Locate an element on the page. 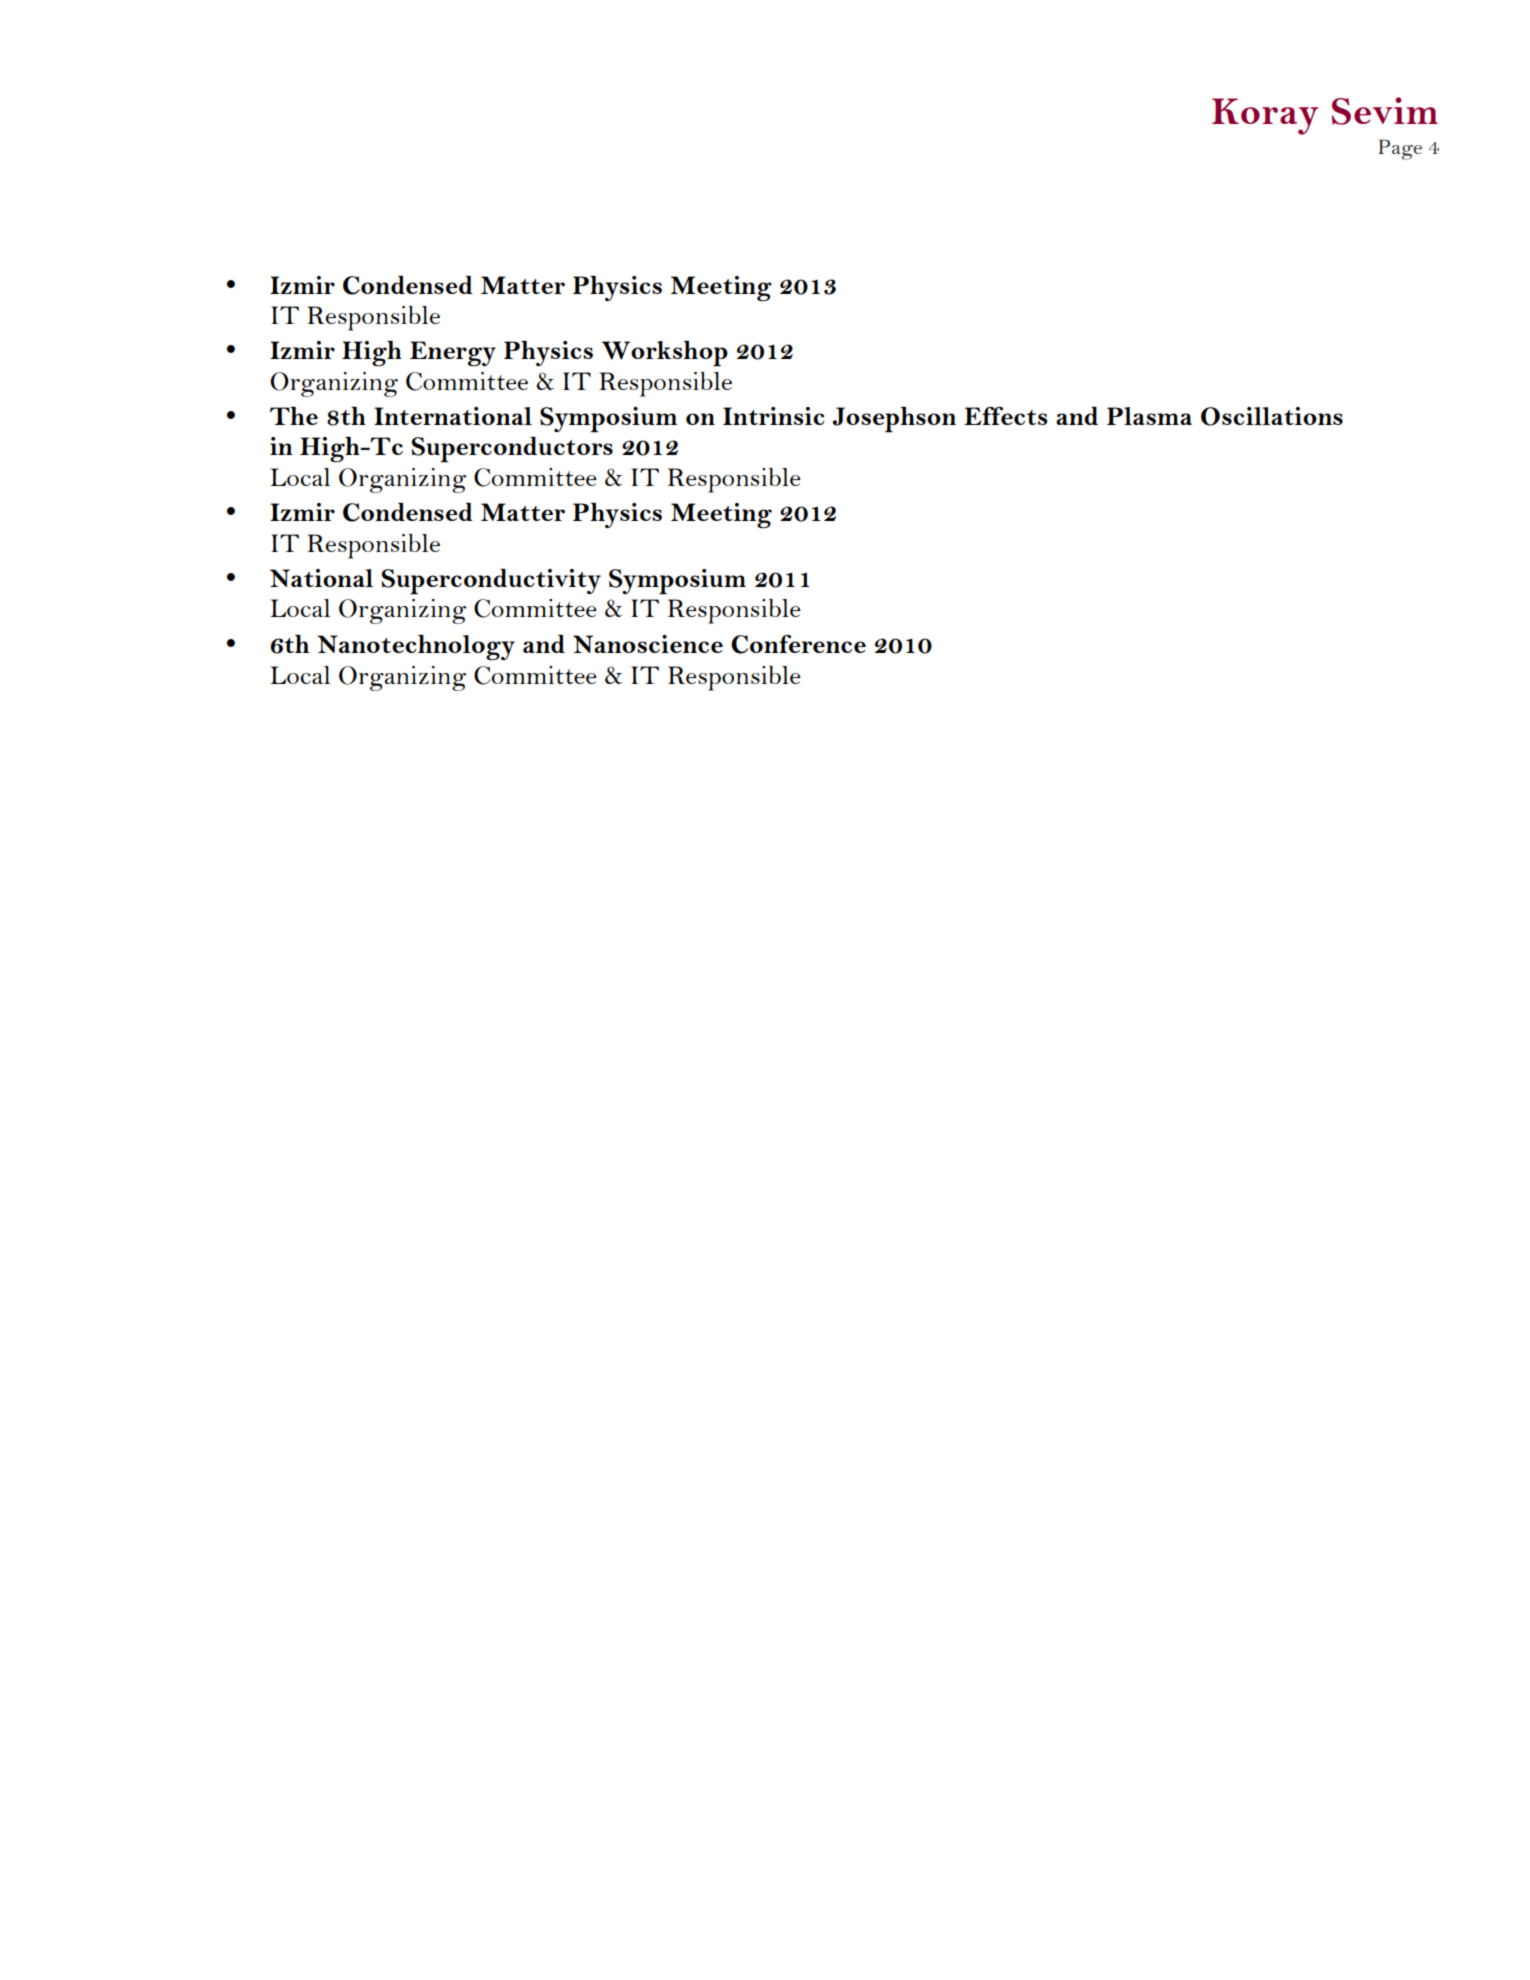 This image has height=1980, width=1530. The is located at coordinates (294, 416).
